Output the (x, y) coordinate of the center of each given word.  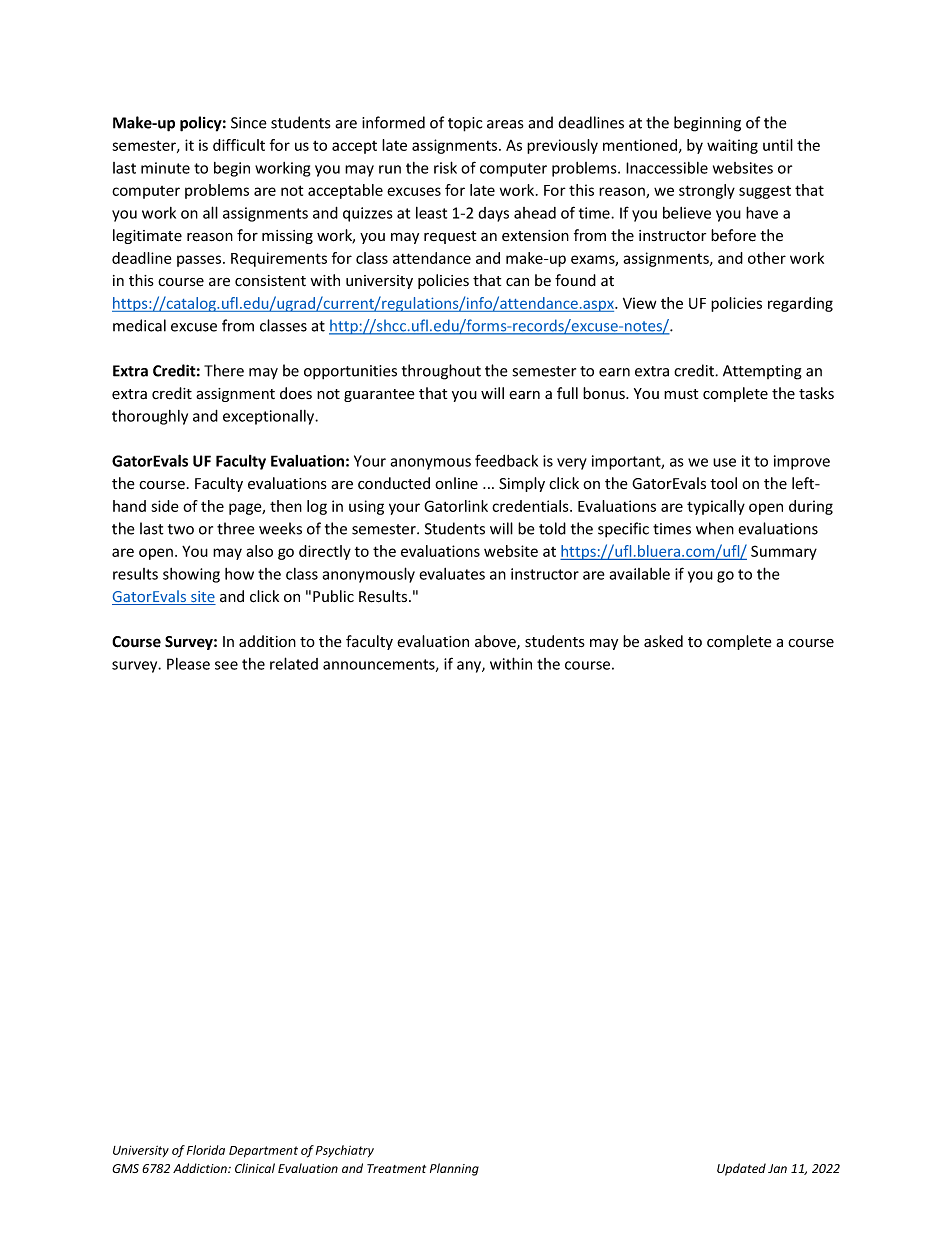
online (456, 483)
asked (663, 641)
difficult (239, 145)
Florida (206, 1150)
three (236, 528)
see (226, 665)
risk (445, 167)
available (639, 574)
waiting (732, 146)
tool (723, 483)
